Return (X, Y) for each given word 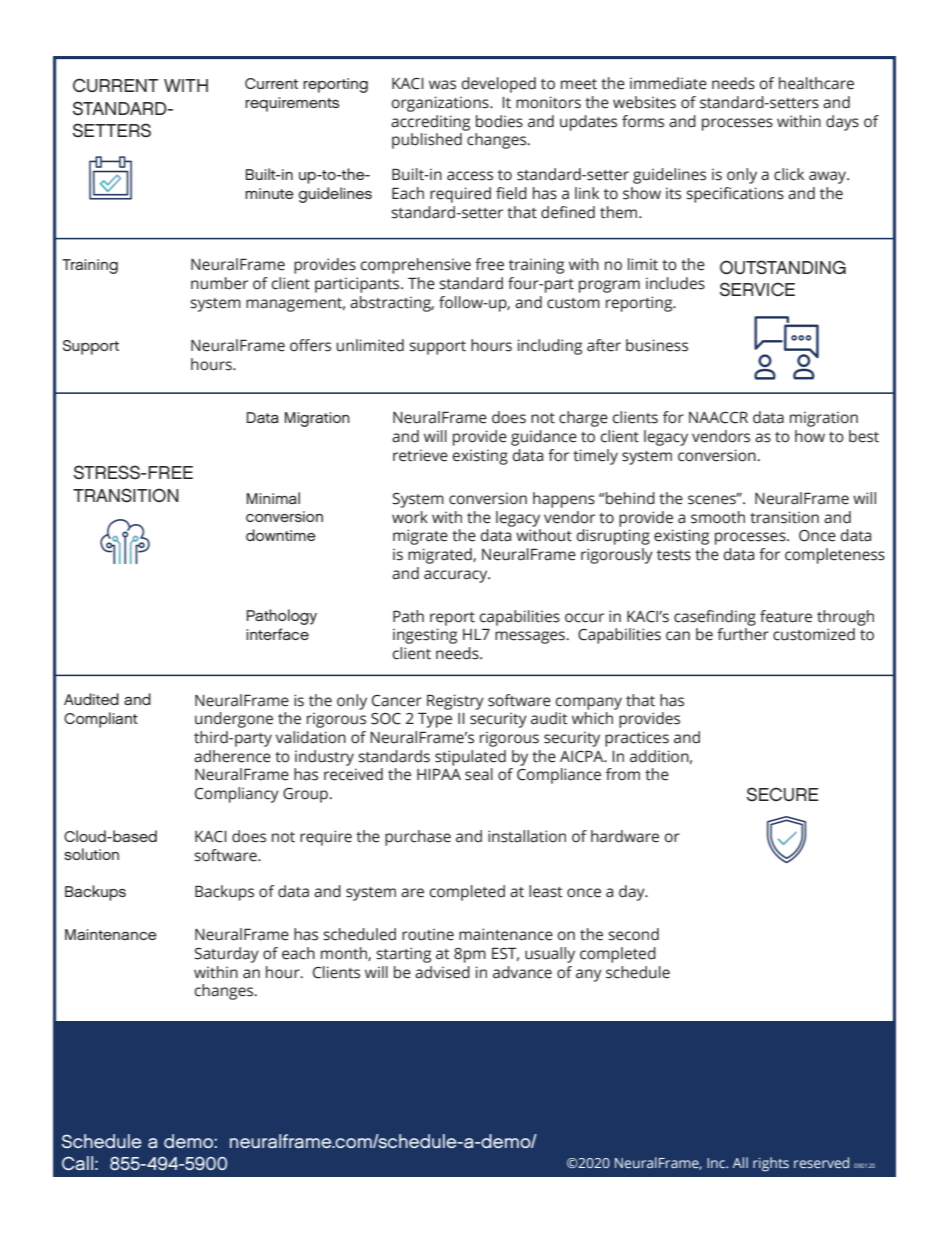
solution (91, 854)
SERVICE (757, 289)
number (219, 283)
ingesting (425, 636)
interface (277, 634)
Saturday (226, 955)
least (546, 891)
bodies (499, 121)
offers (310, 345)
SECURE (783, 794)
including (550, 347)
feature (786, 616)
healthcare (816, 83)
